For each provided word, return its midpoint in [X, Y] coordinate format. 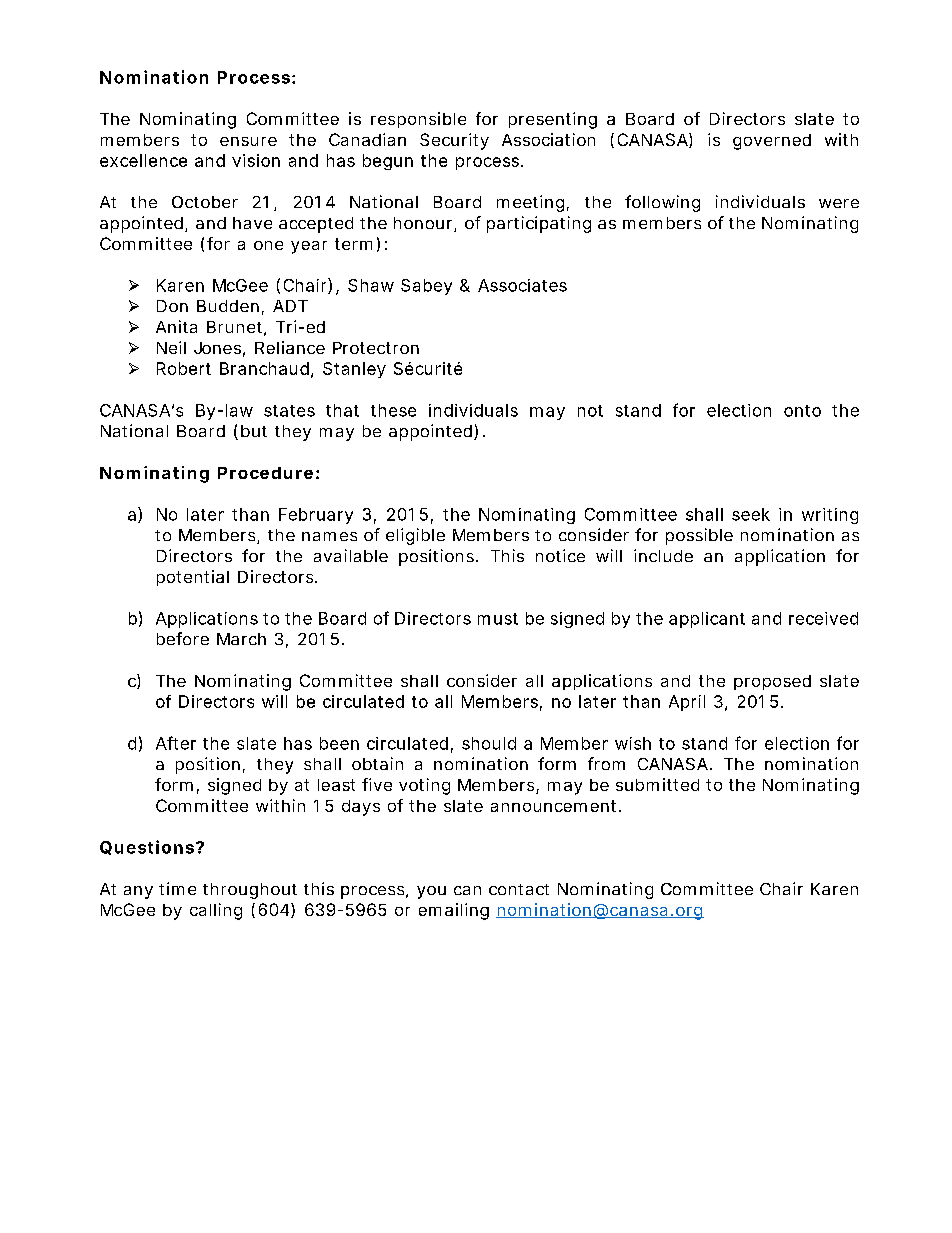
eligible [415, 536]
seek [751, 514]
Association [548, 139]
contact [519, 889]
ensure [248, 141]
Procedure [265, 473]
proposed [772, 682]
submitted [657, 784]
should [489, 743]
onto [802, 411]
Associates [522, 285]
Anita [176, 326]
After [176, 743]
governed [772, 142]
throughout [250, 891]
